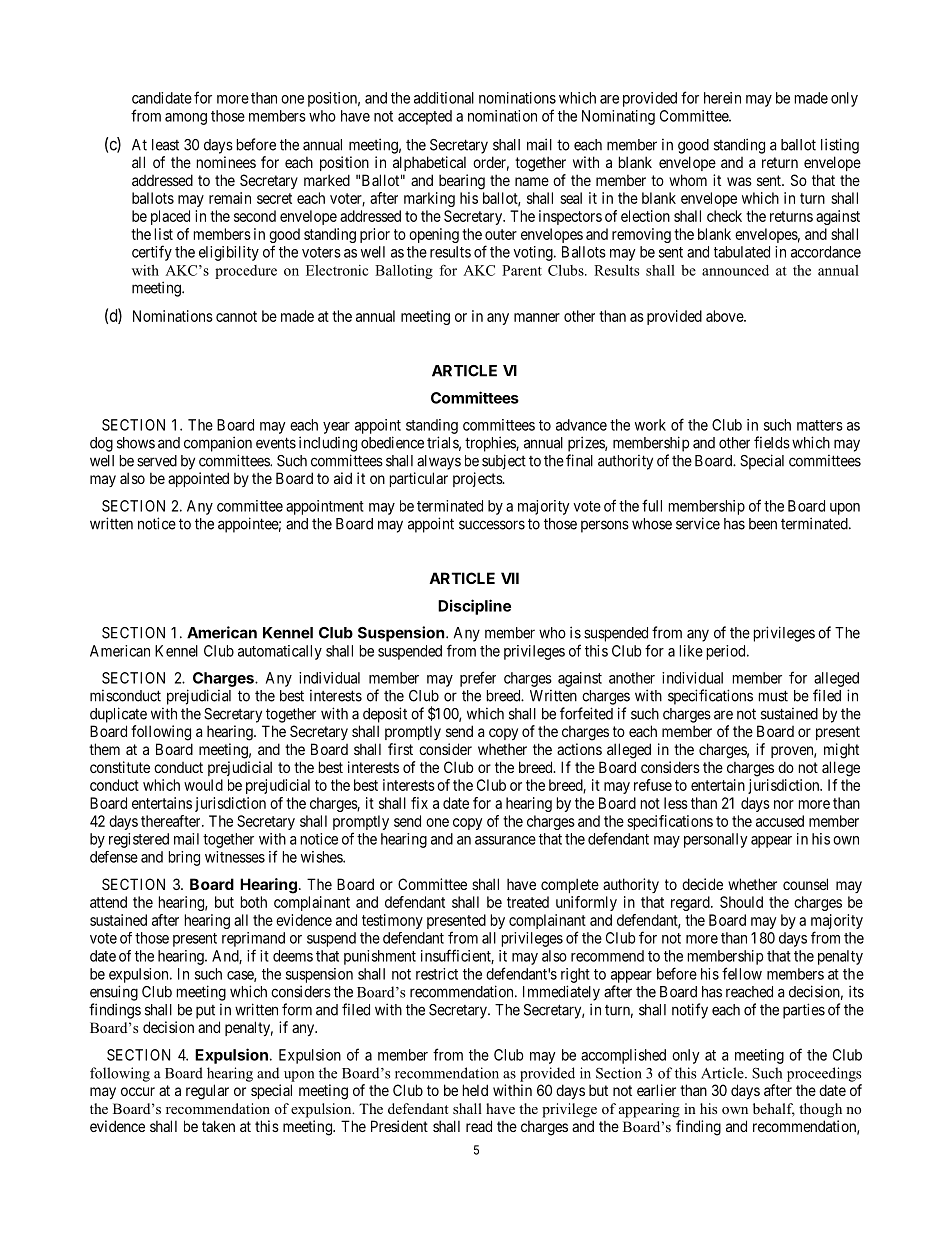 The image size is (952, 1233). I want to click on Discipline, so click(474, 607).
